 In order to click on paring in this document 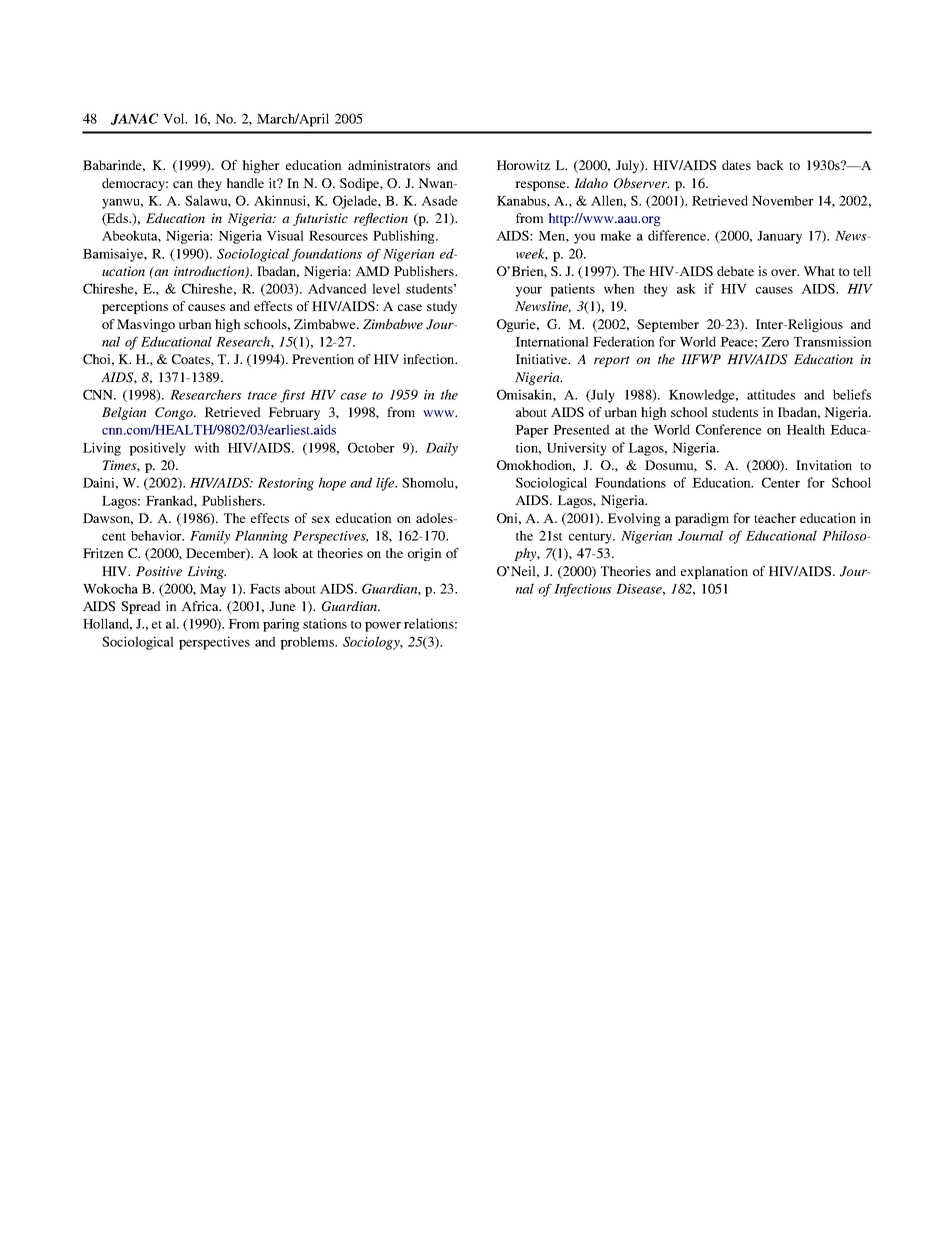, I will do `click(281, 625)`.
